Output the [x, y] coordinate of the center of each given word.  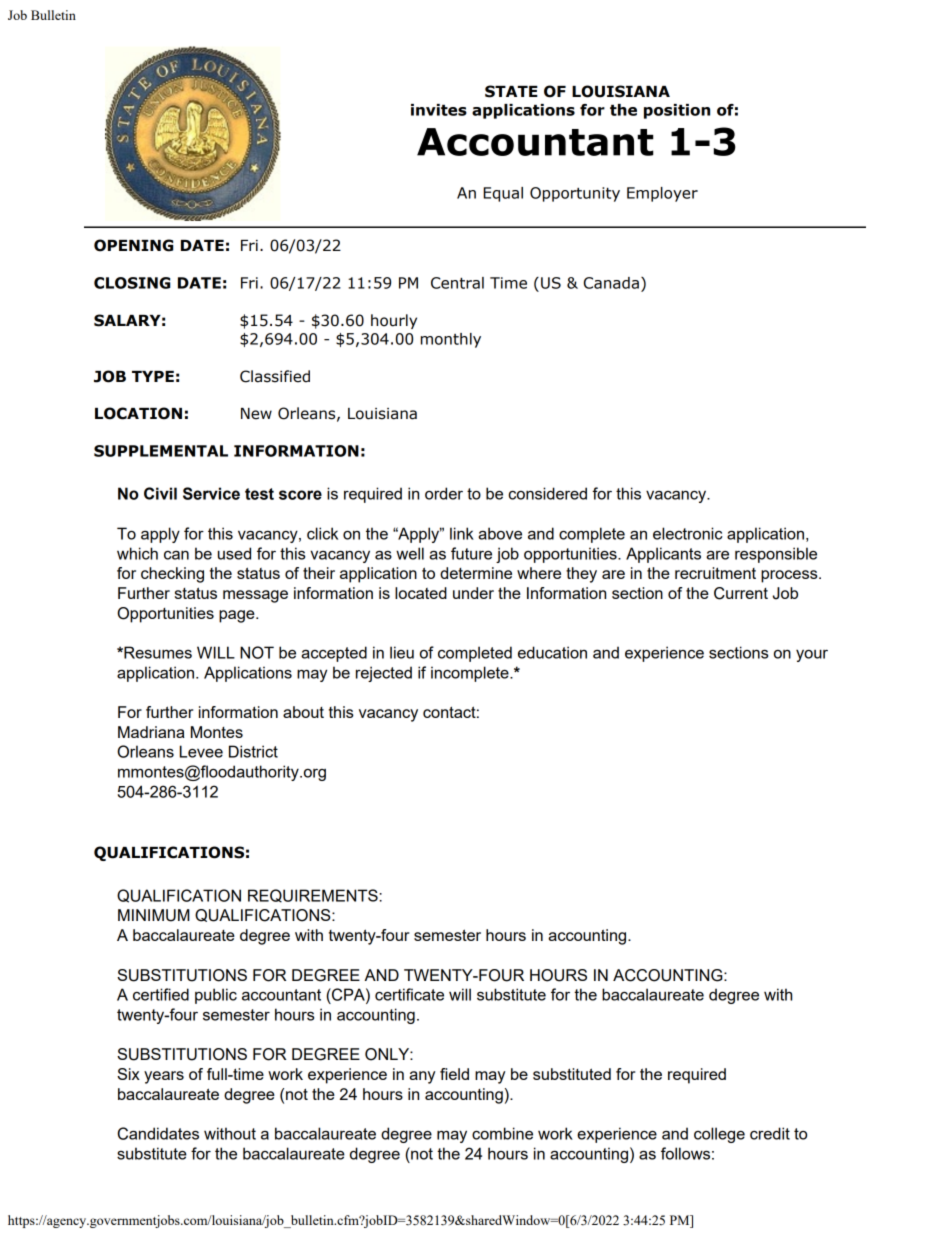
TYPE [153, 376]
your [812, 655]
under [473, 593]
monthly [451, 340]
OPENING [133, 245]
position [677, 111]
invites [439, 110]
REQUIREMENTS [314, 896]
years [164, 1077]
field [454, 1074]
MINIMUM [154, 915]
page [238, 616]
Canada [611, 283]
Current [741, 593]
